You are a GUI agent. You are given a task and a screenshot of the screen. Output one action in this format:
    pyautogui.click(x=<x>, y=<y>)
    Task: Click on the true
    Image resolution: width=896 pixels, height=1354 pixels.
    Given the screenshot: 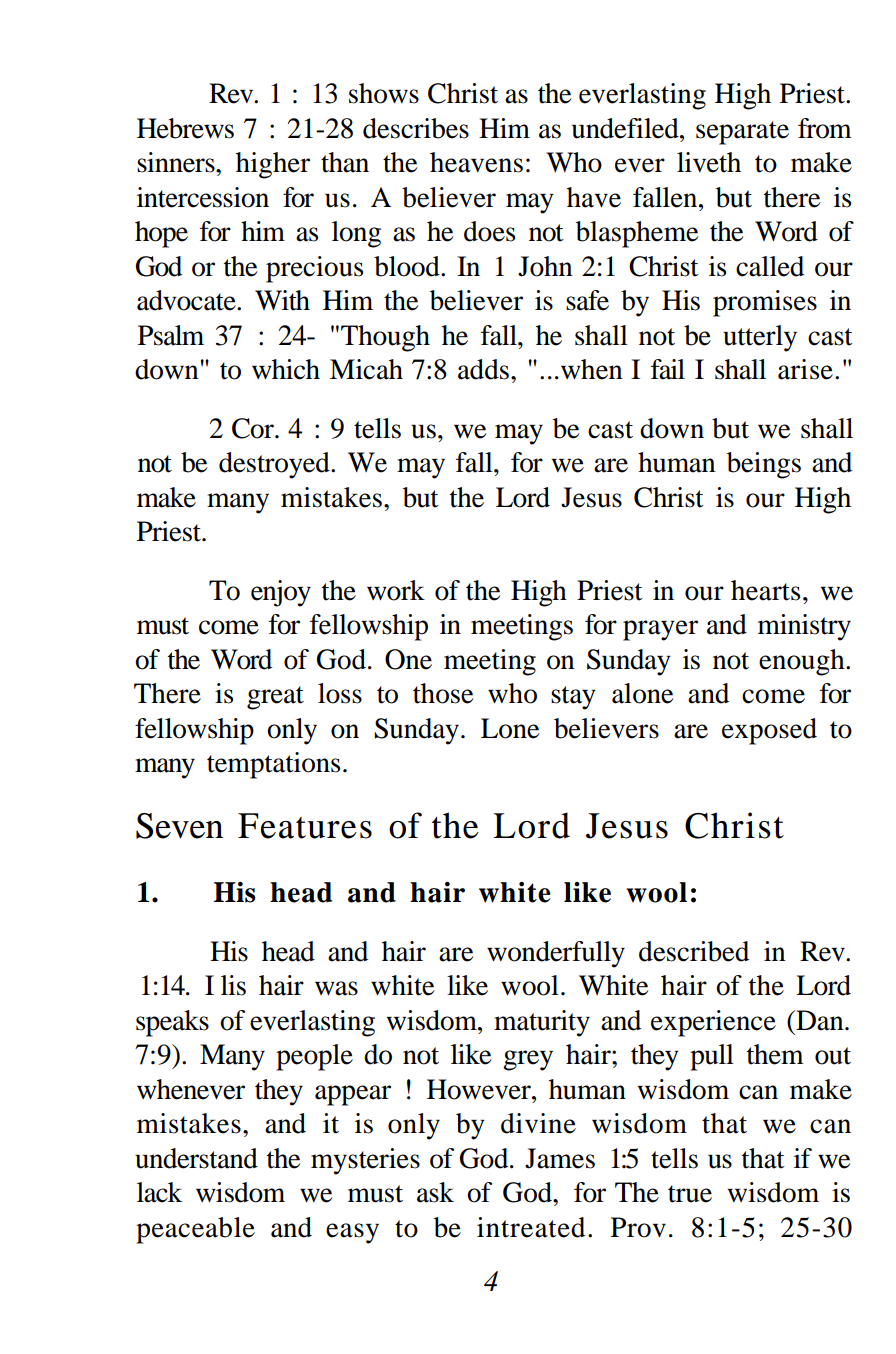 What is the action you would take?
    pyautogui.click(x=690, y=1194)
